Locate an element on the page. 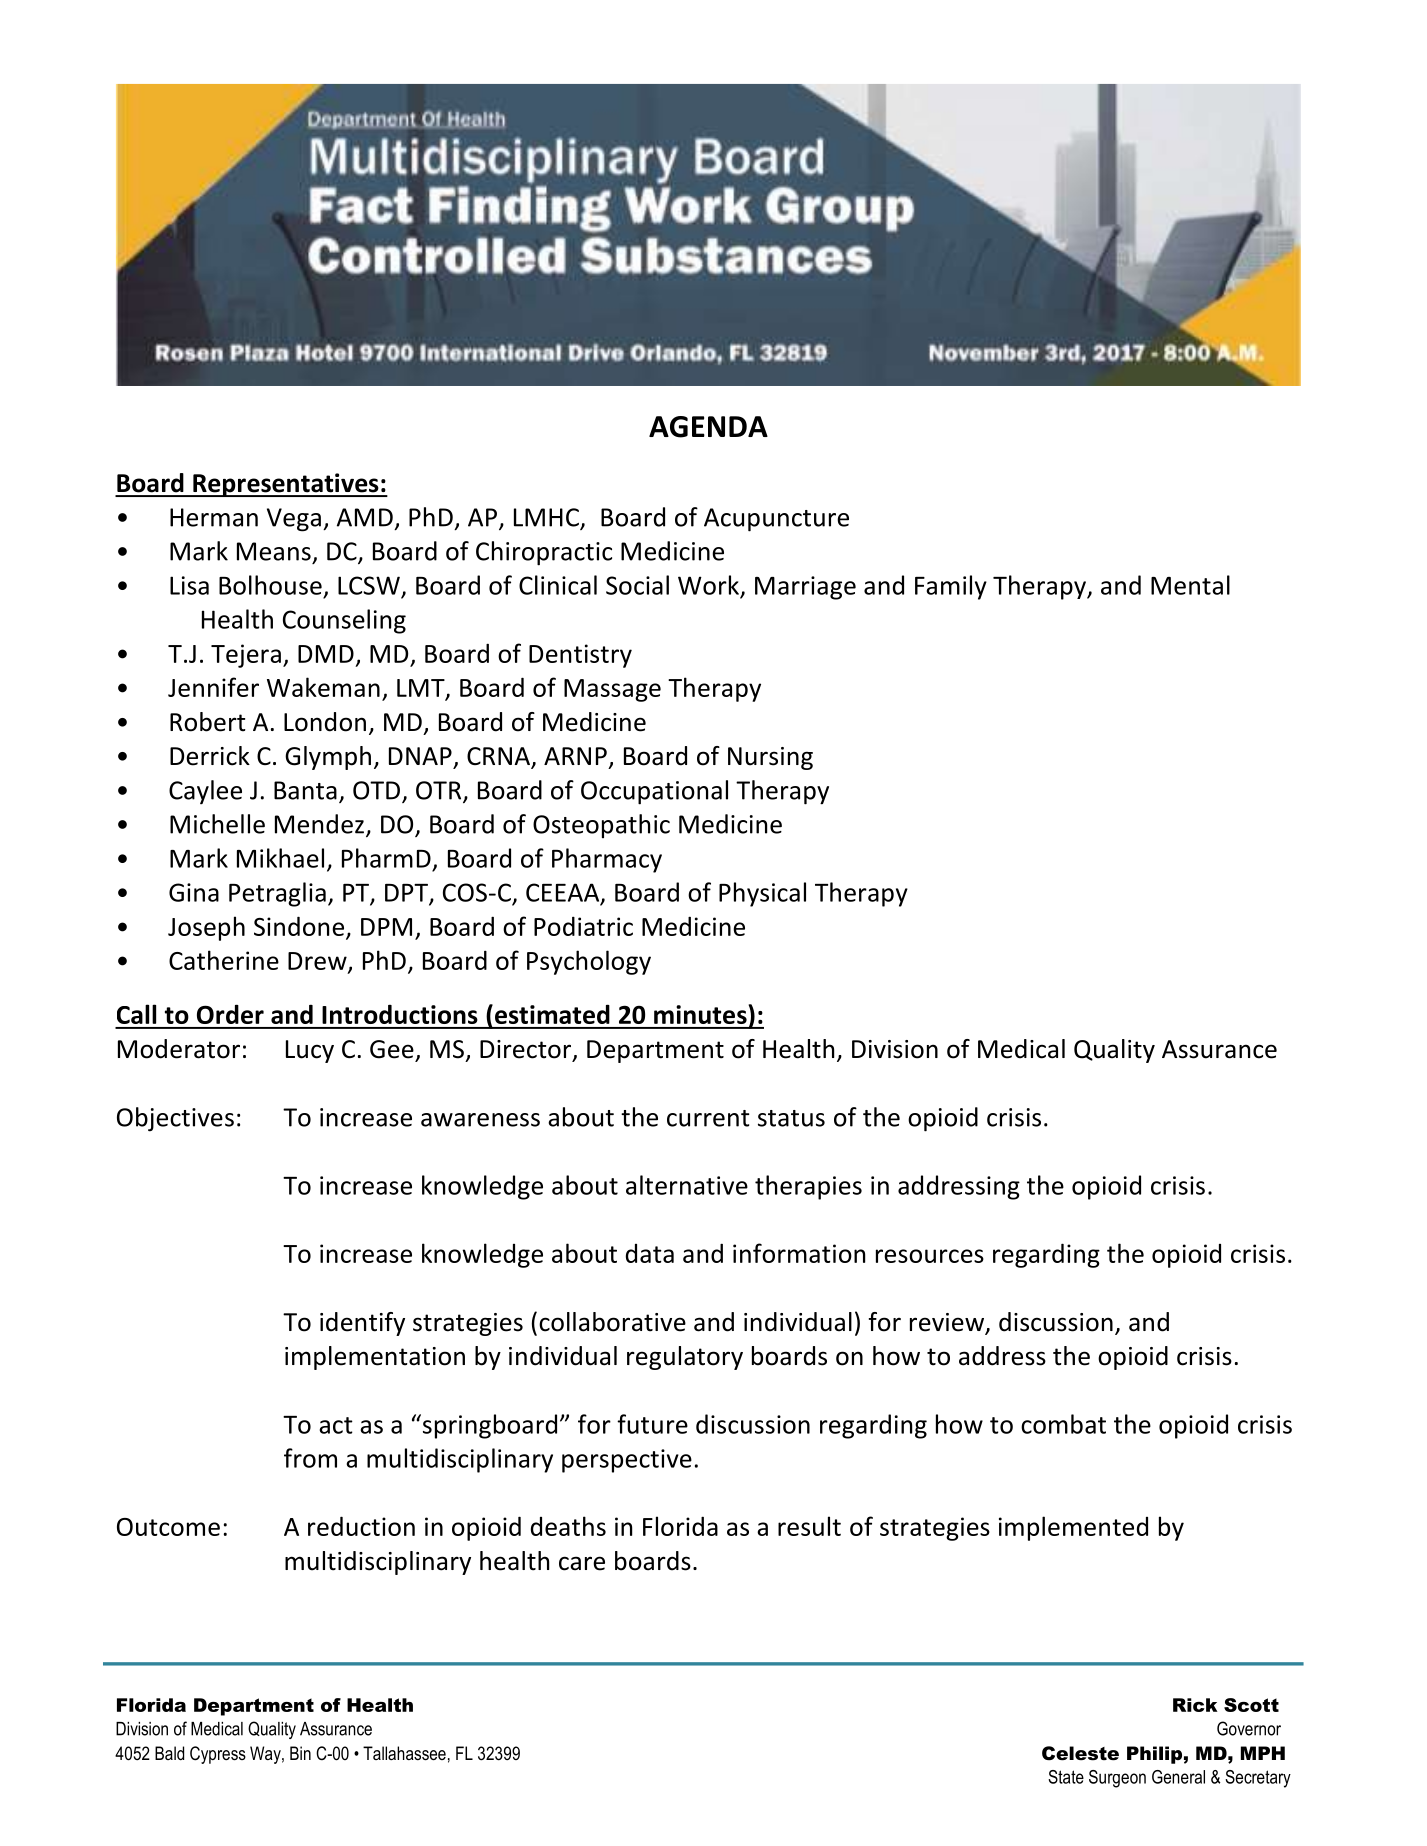 This document has height=1846, width=1427. review is located at coordinates (948, 1323).
